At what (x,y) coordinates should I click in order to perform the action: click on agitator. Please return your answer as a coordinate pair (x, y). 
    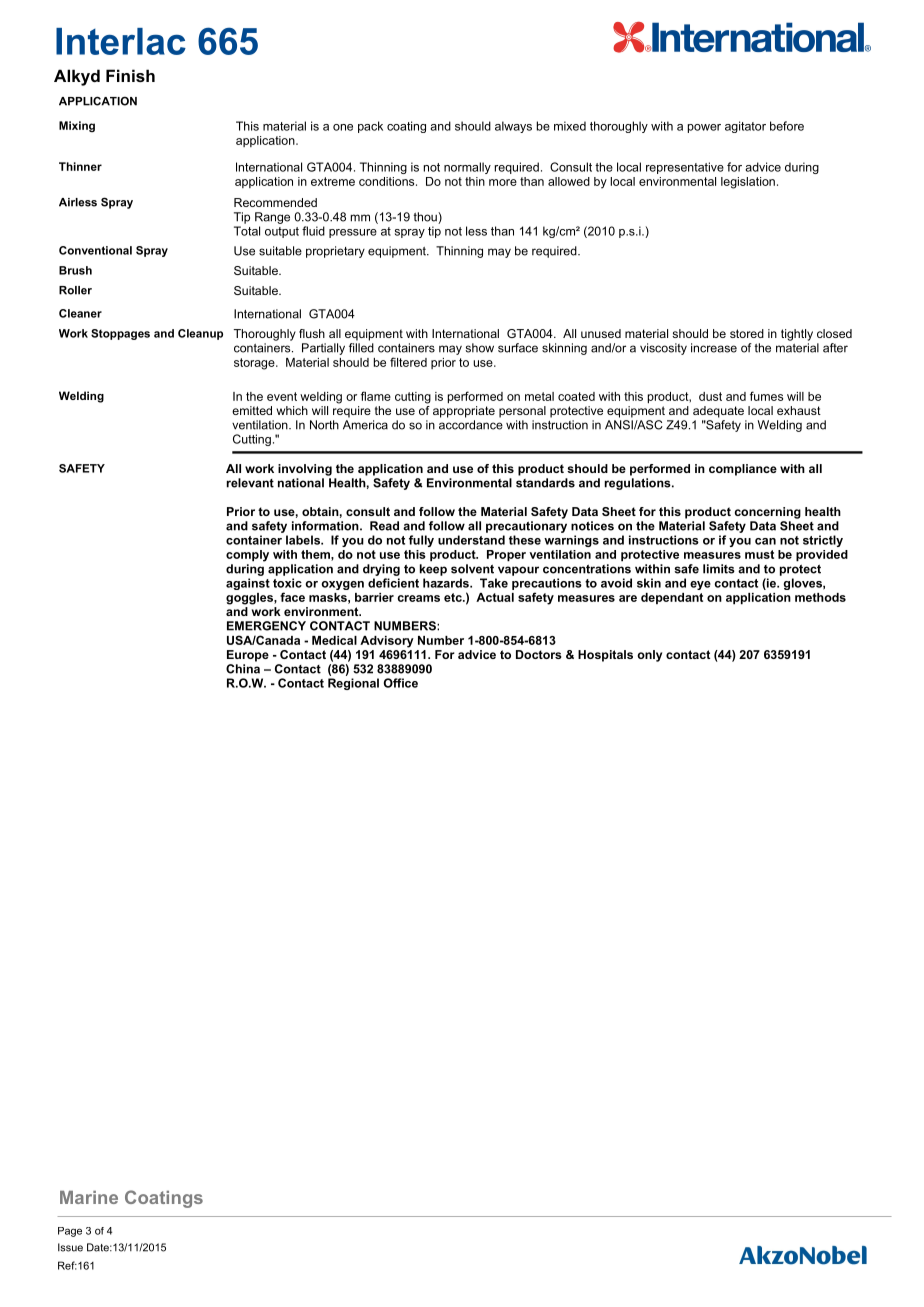
    Looking at the image, I should click on (745, 127).
